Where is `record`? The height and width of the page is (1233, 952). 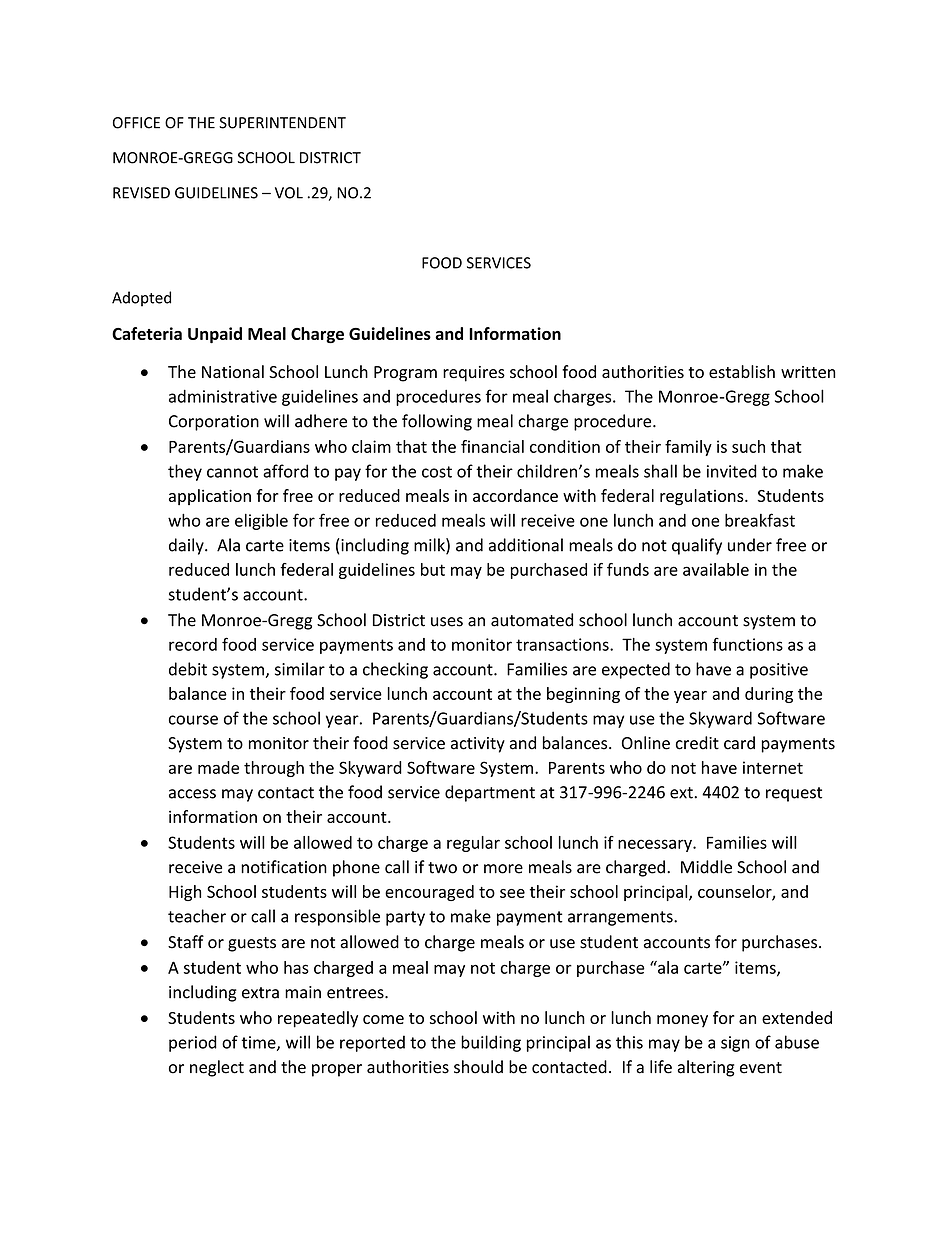 record is located at coordinates (193, 644).
